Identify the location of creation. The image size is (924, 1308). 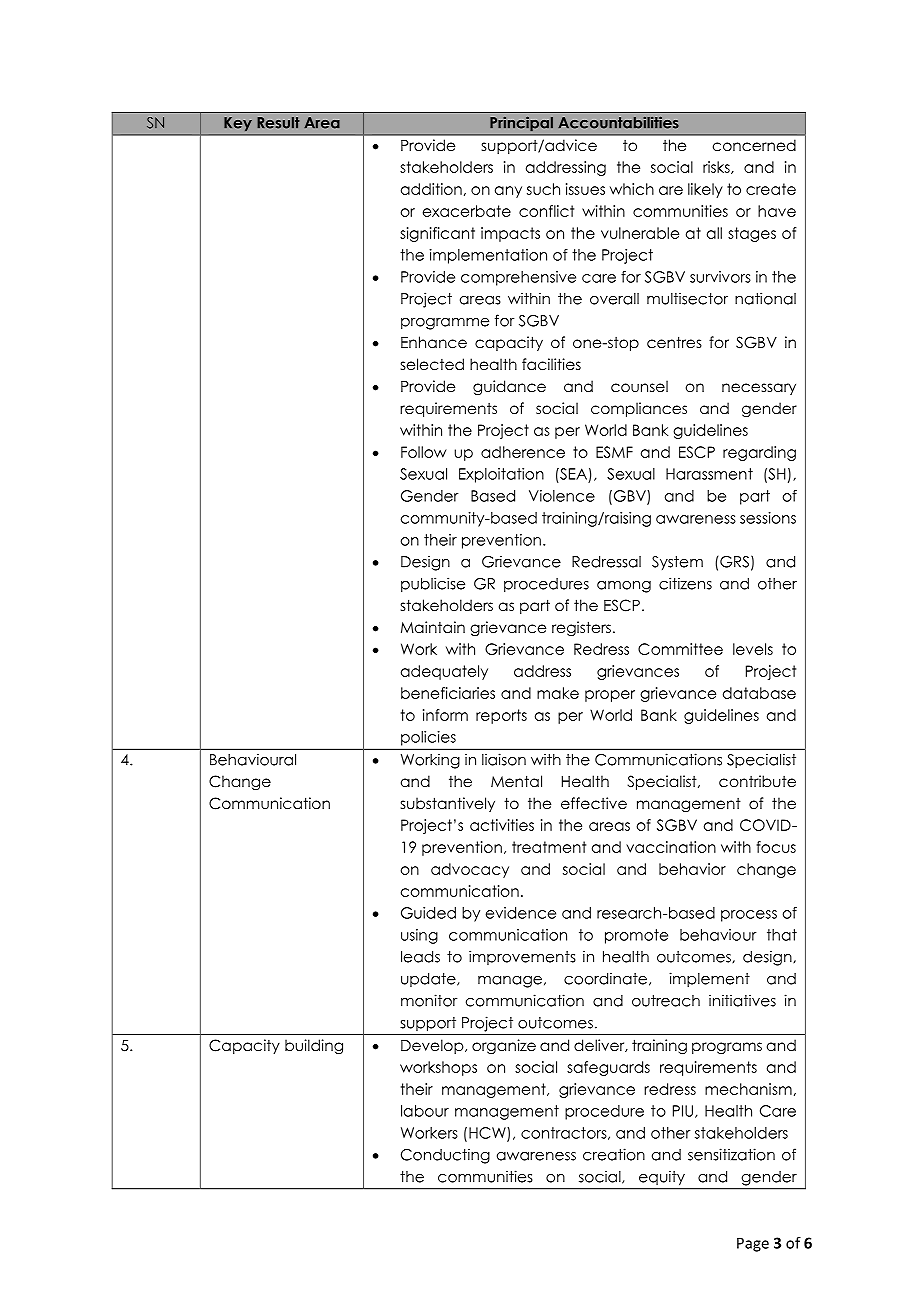
(614, 1154).
